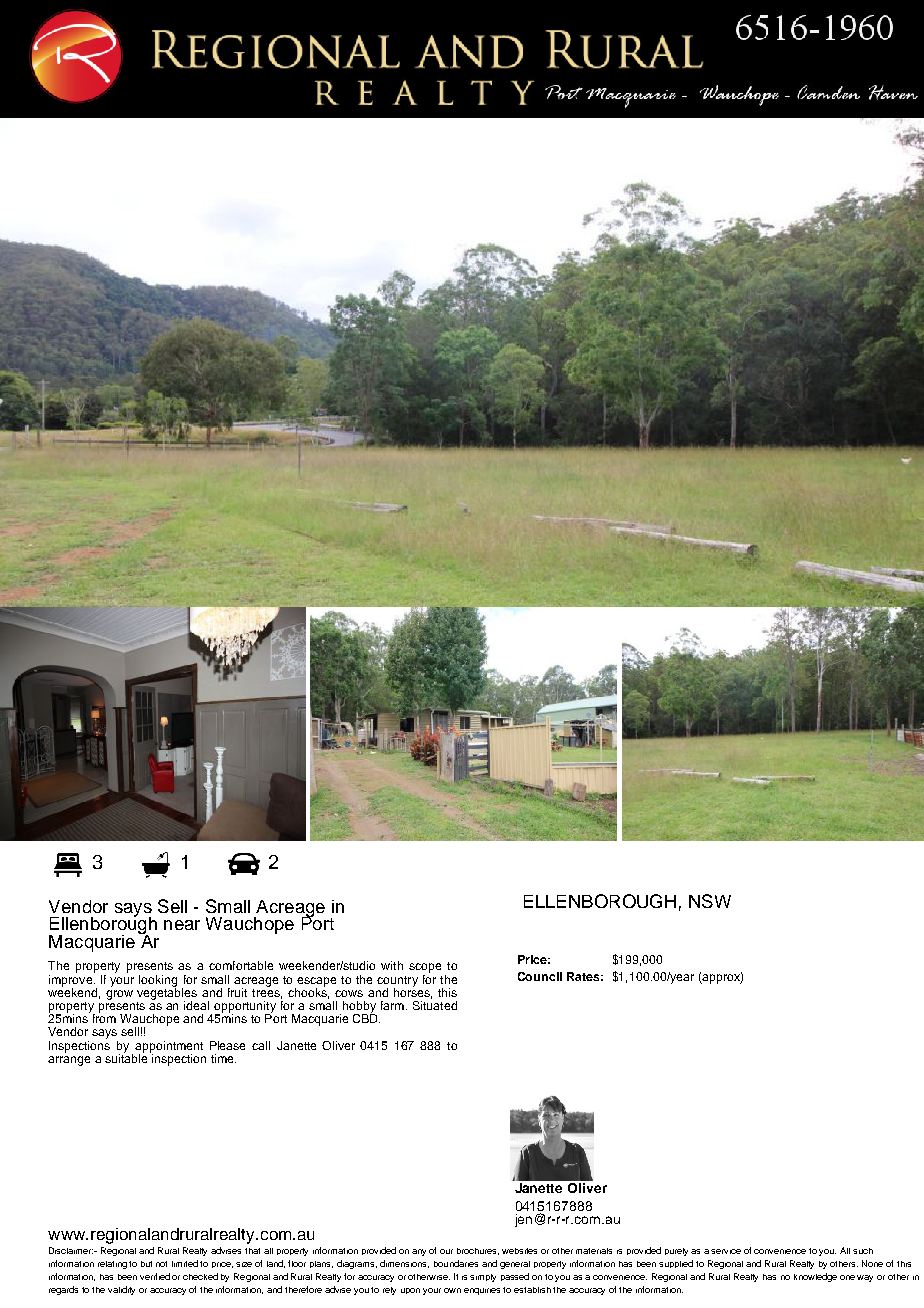 The height and width of the screenshot is (1308, 924). What do you see at coordinates (452, 1290) in the screenshot?
I see `own` at bounding box center [452, 1290].
